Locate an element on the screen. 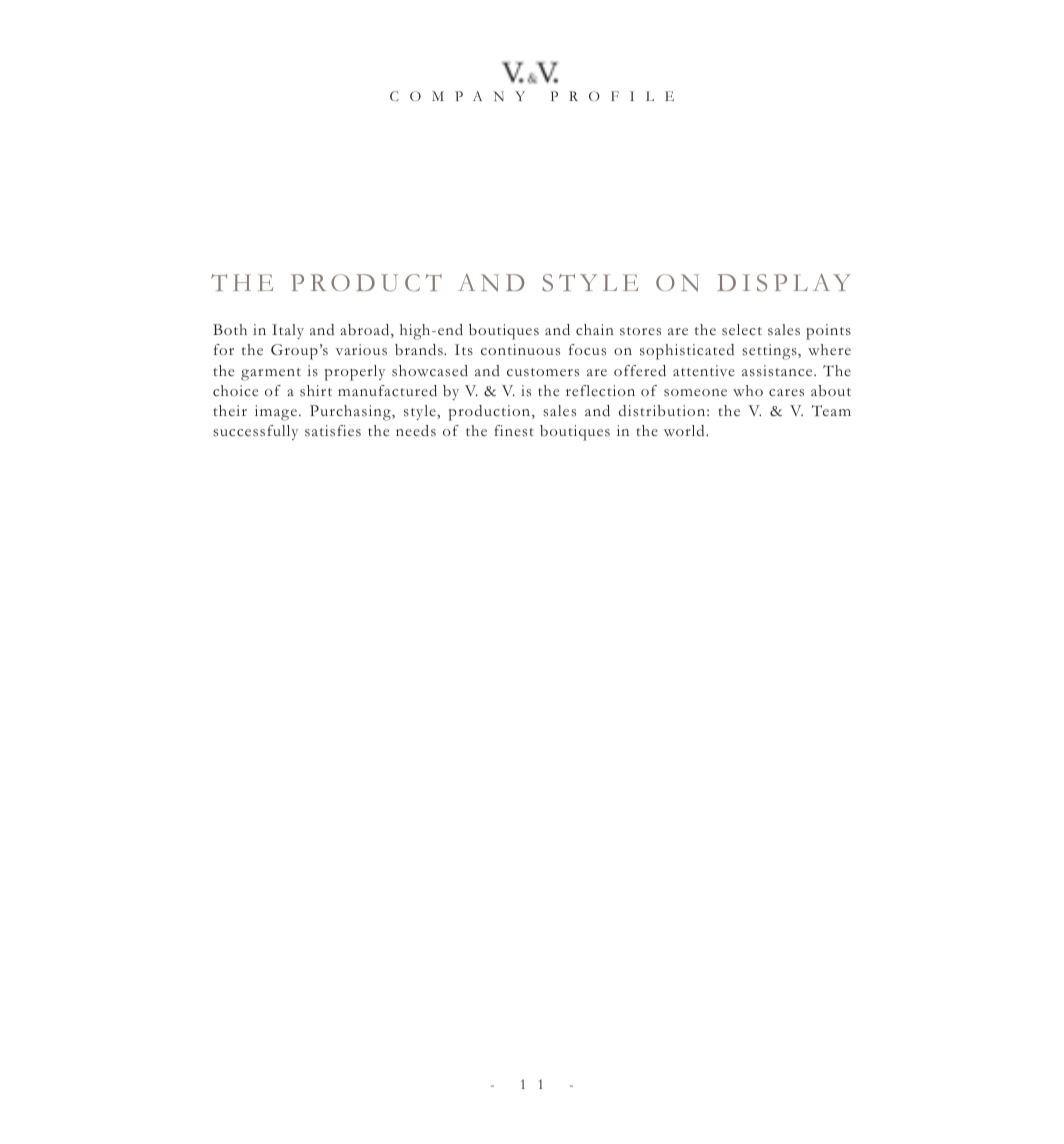 The image size is (1064, 1144). various is located at coordinates (361, 350).
